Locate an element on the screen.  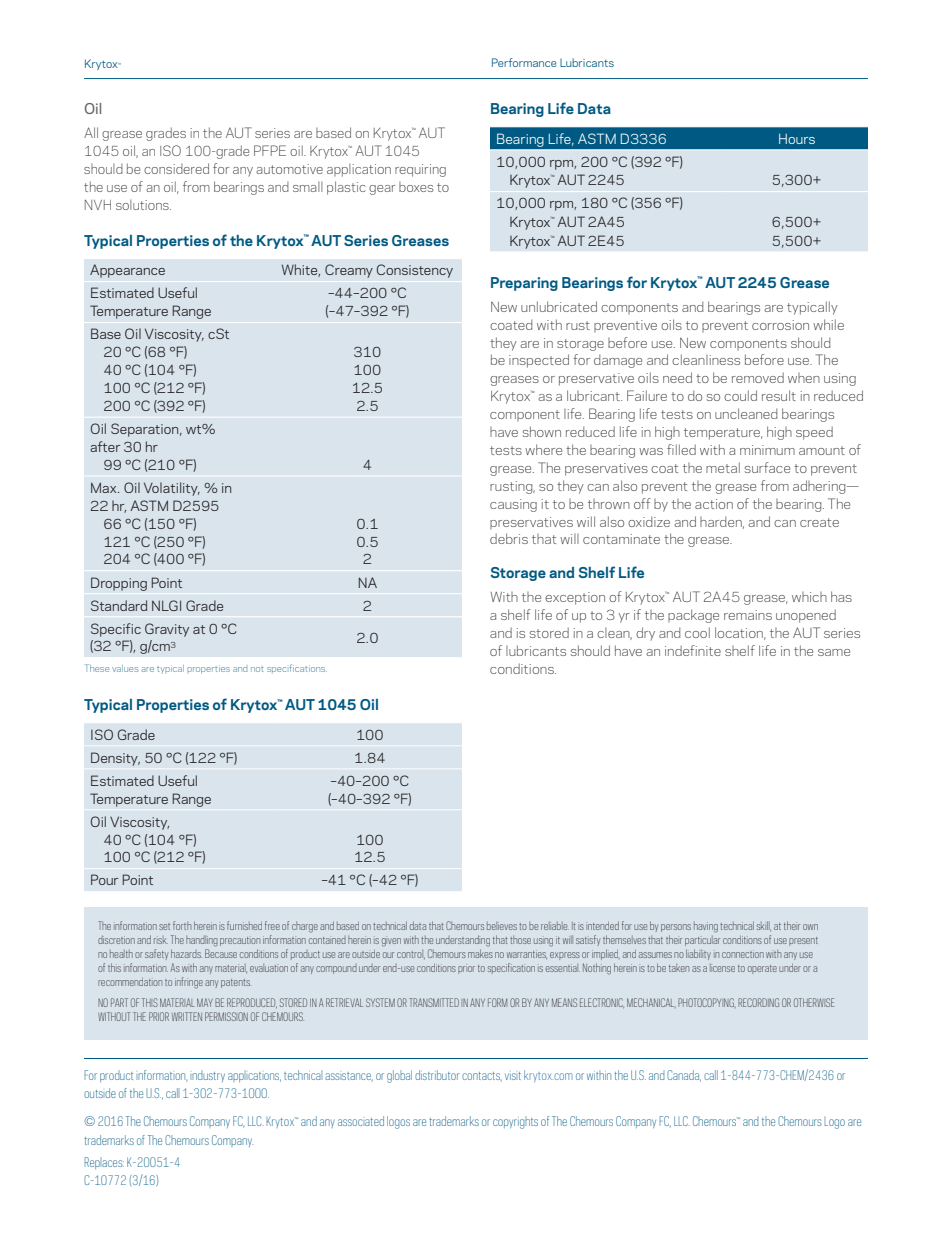
shown is located at coordinates (542, 431).
